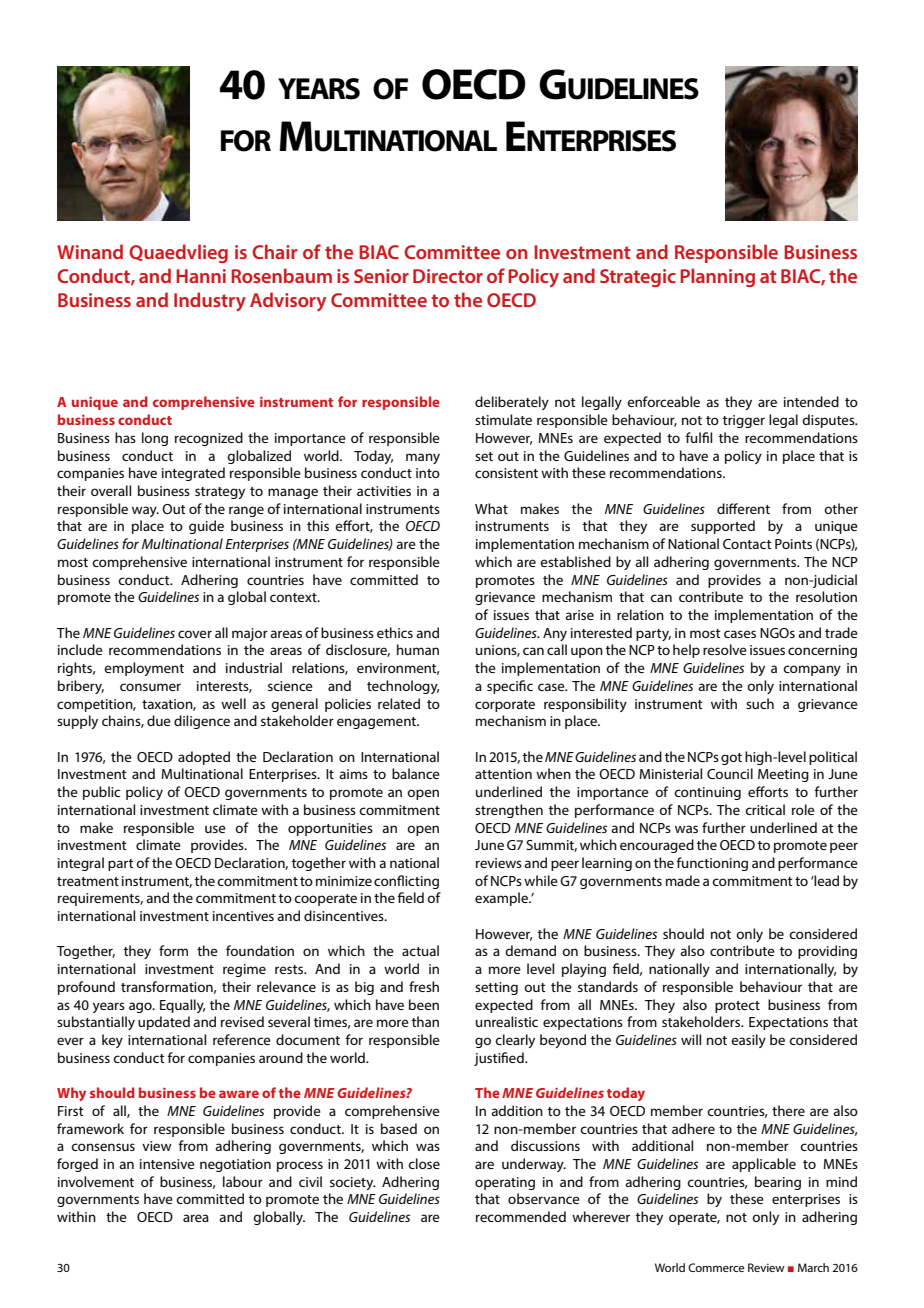  I want to click on Council, so click(730, 773).
